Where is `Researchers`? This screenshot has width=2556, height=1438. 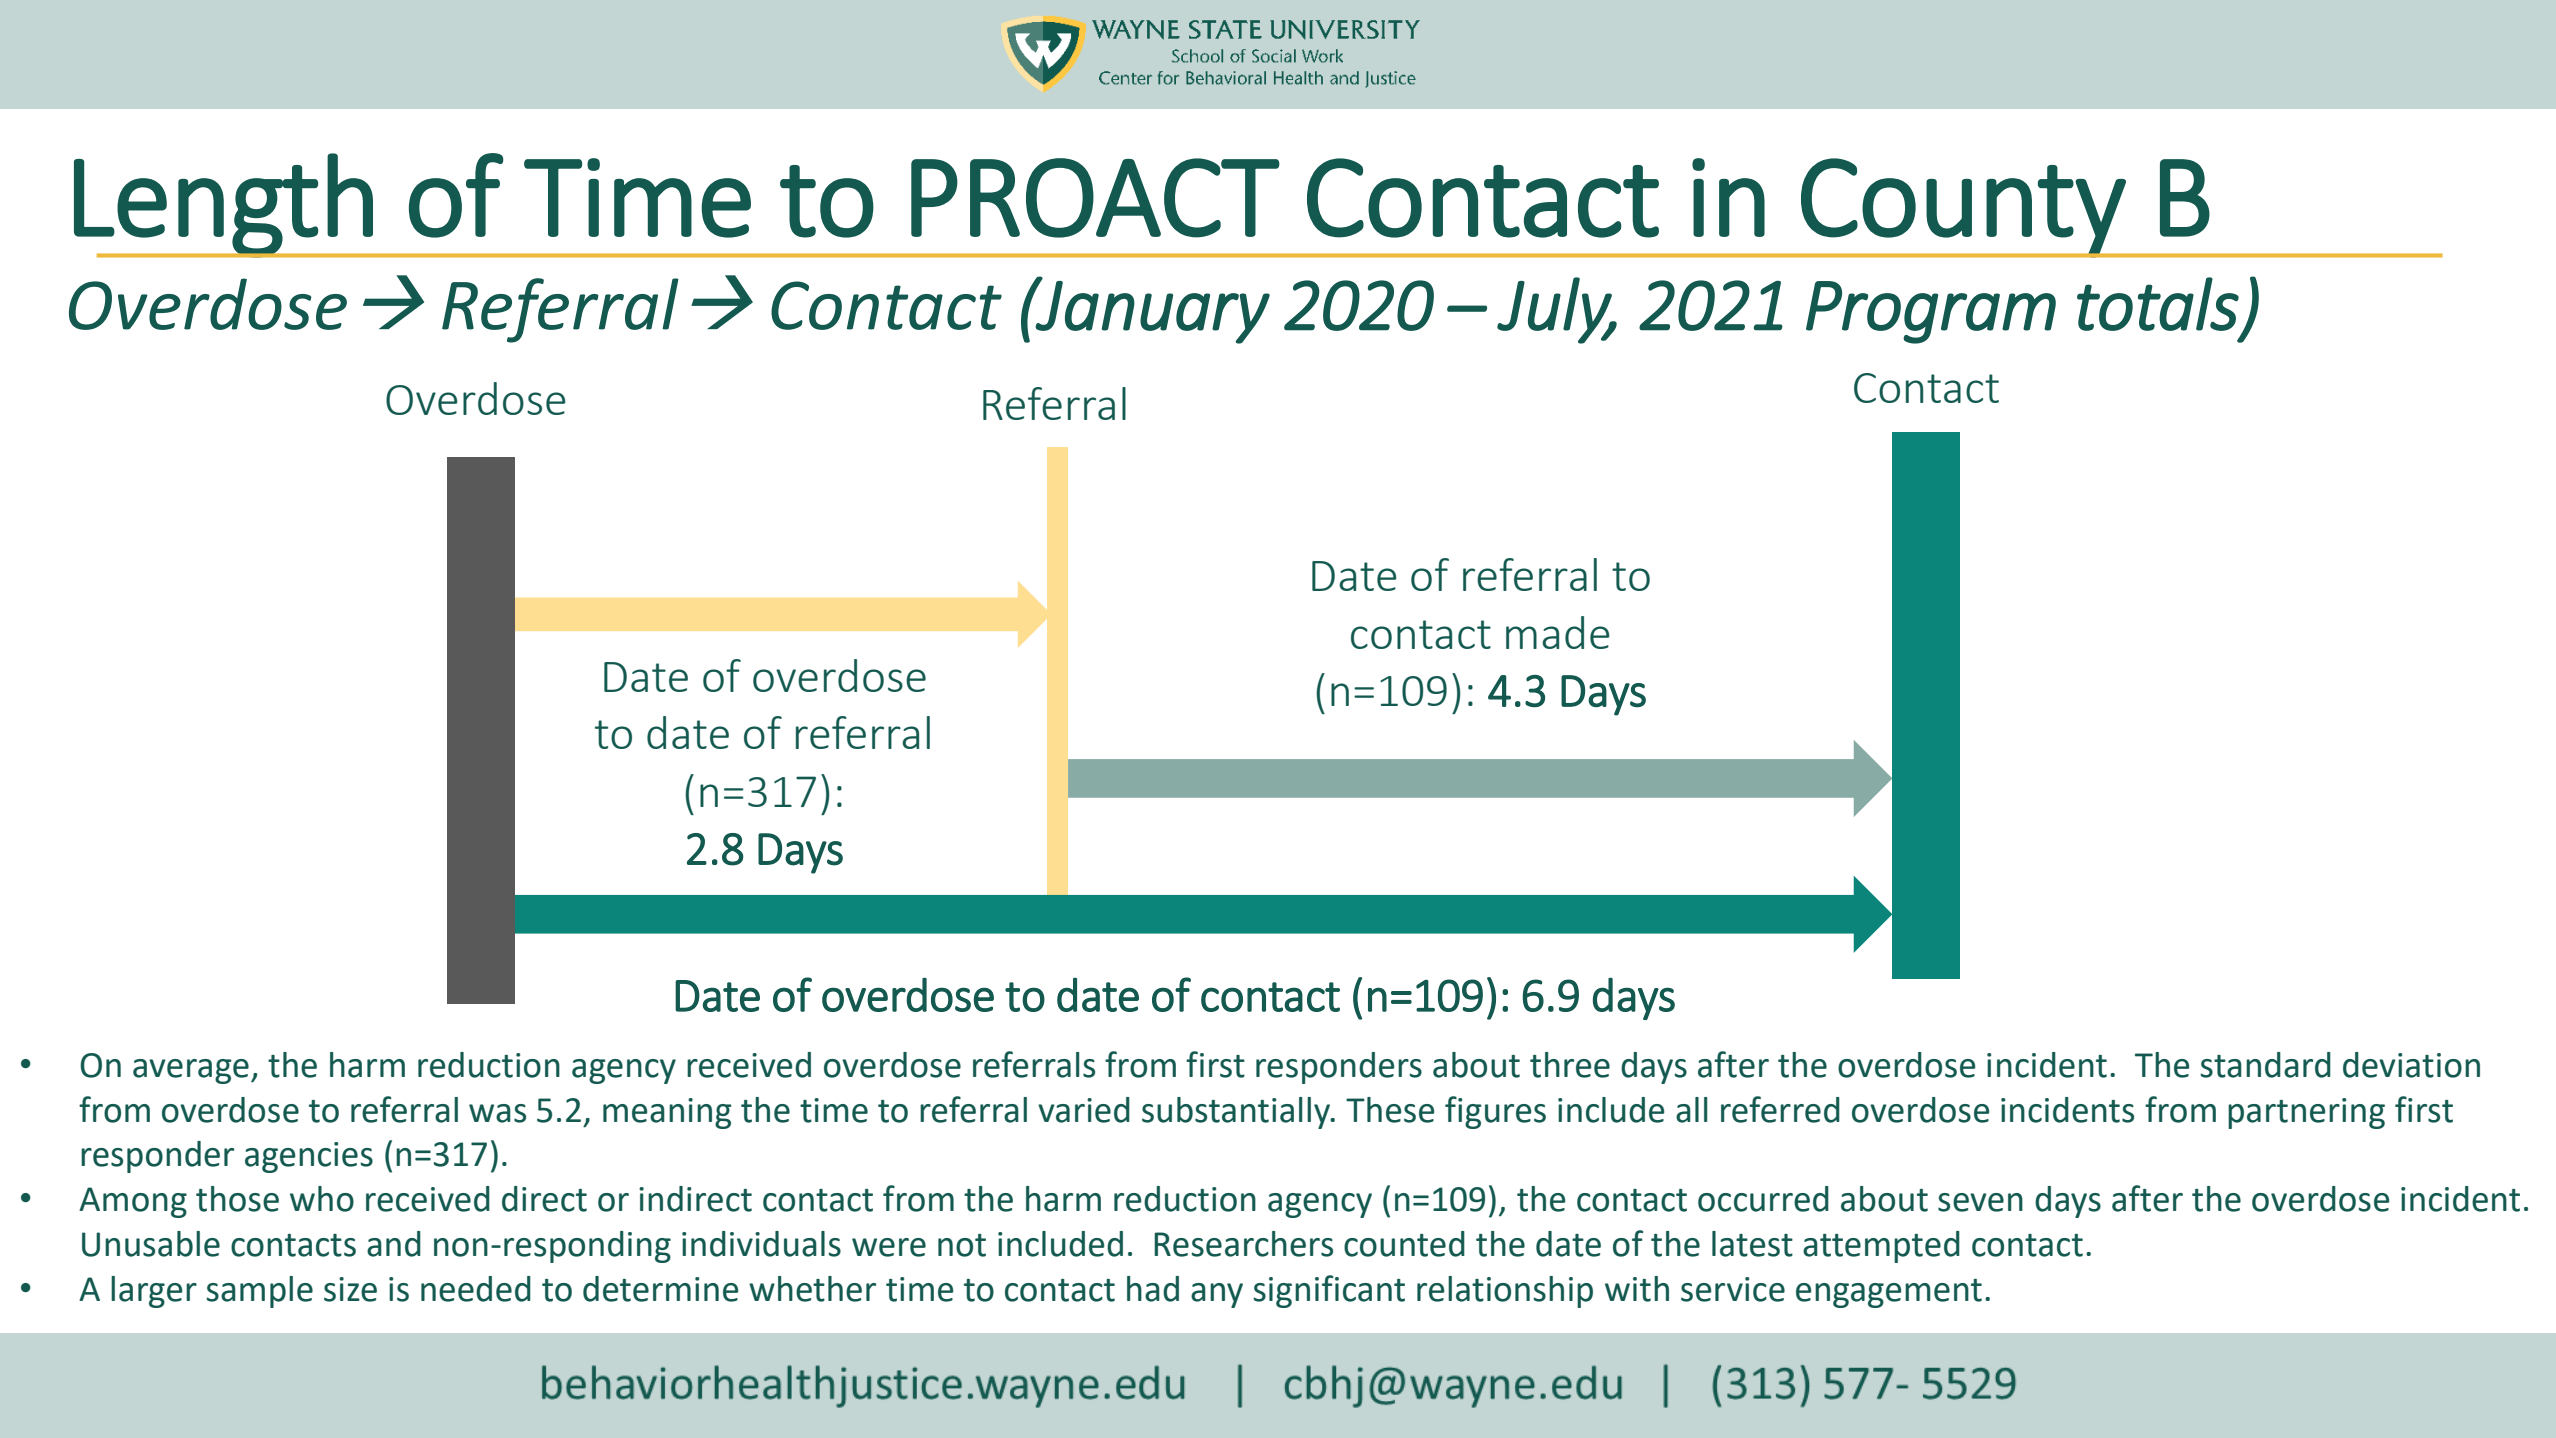
Researchers is located at coordinates (1243, 1244).
